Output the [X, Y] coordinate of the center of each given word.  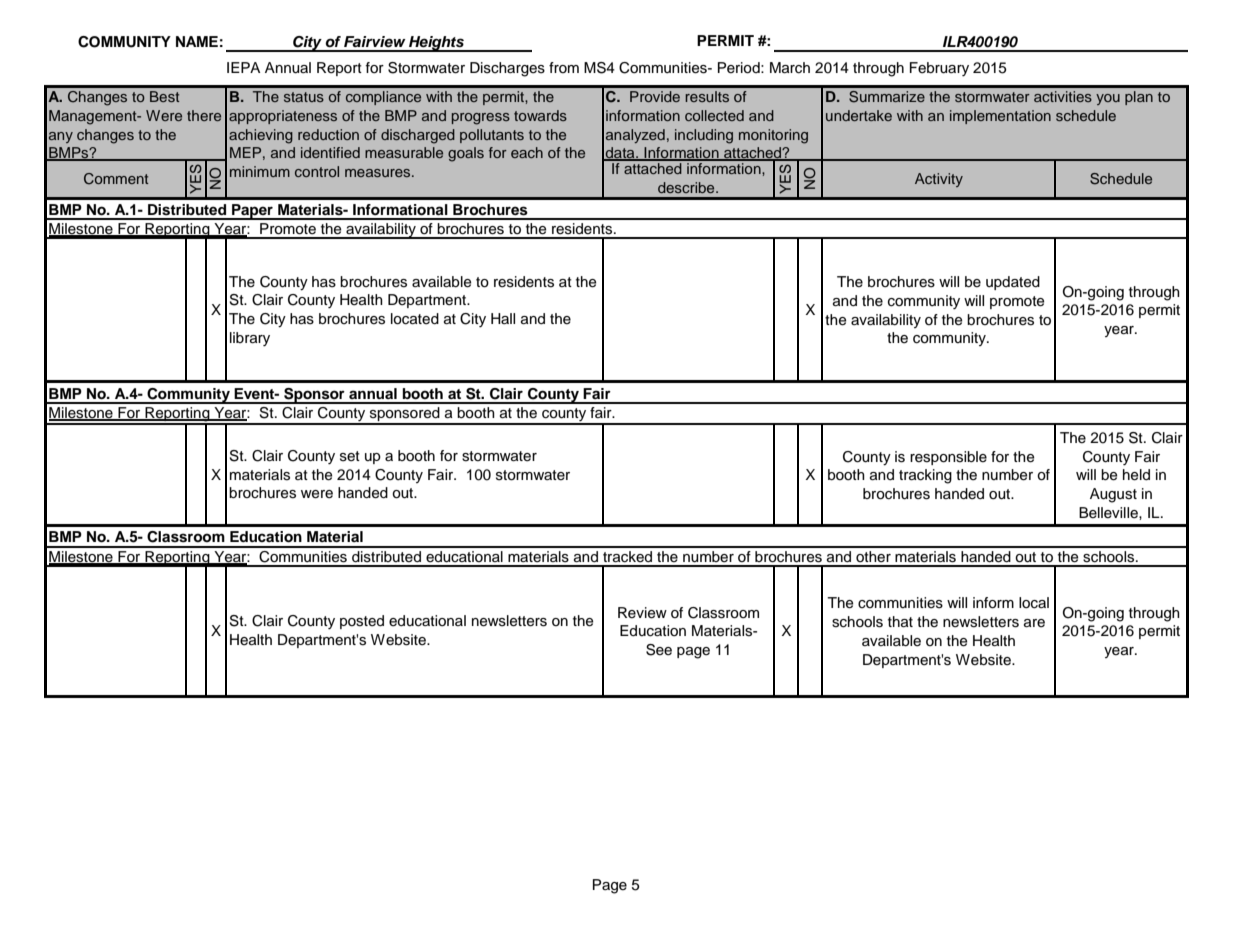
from [564, 67]
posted [362, 622]
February [939, 69]
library [250, 339]
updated [1013, 283]
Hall [503, 318]
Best [164, 96]
